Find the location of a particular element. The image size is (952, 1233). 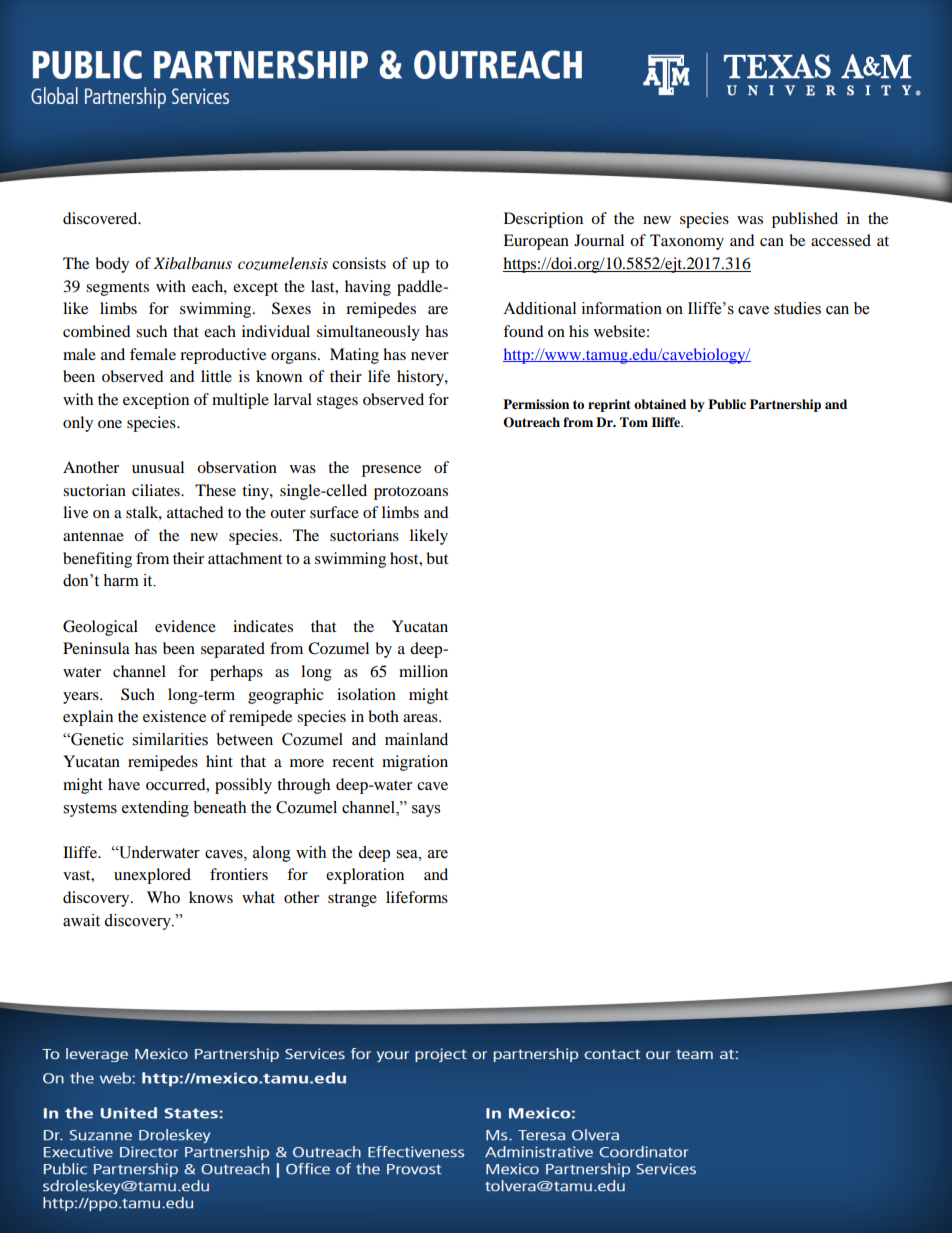

Who is located at coordinates (163, 897).
